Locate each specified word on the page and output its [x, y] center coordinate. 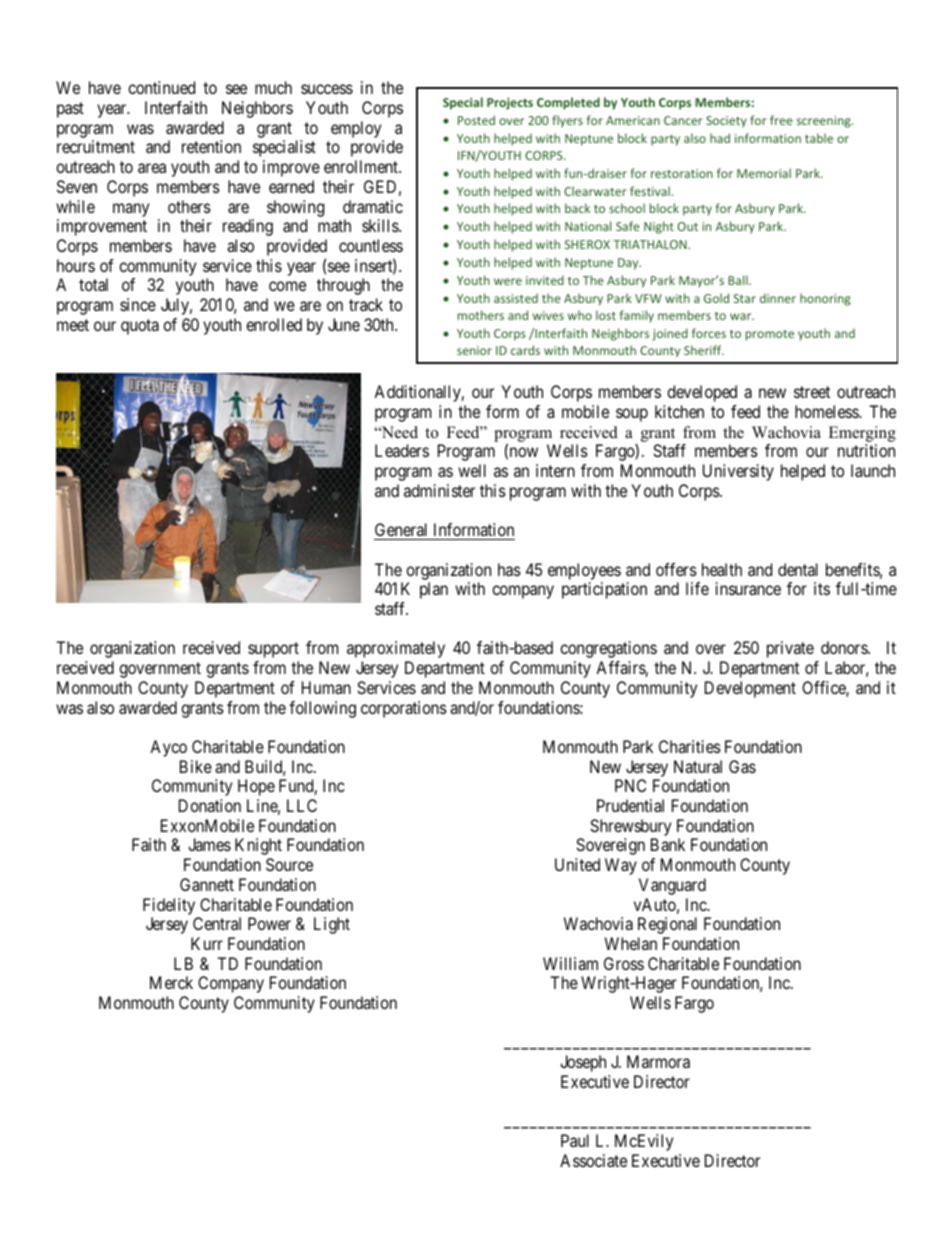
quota [140, 327]
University [738, 472]
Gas [742, 766]
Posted [476, 120]
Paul [575, 1140]
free [781, 120]
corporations [404, 709]
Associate [593, 1160]
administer [439, 490]
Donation [210, 805]
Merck [171, 982]
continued [161, 87]
